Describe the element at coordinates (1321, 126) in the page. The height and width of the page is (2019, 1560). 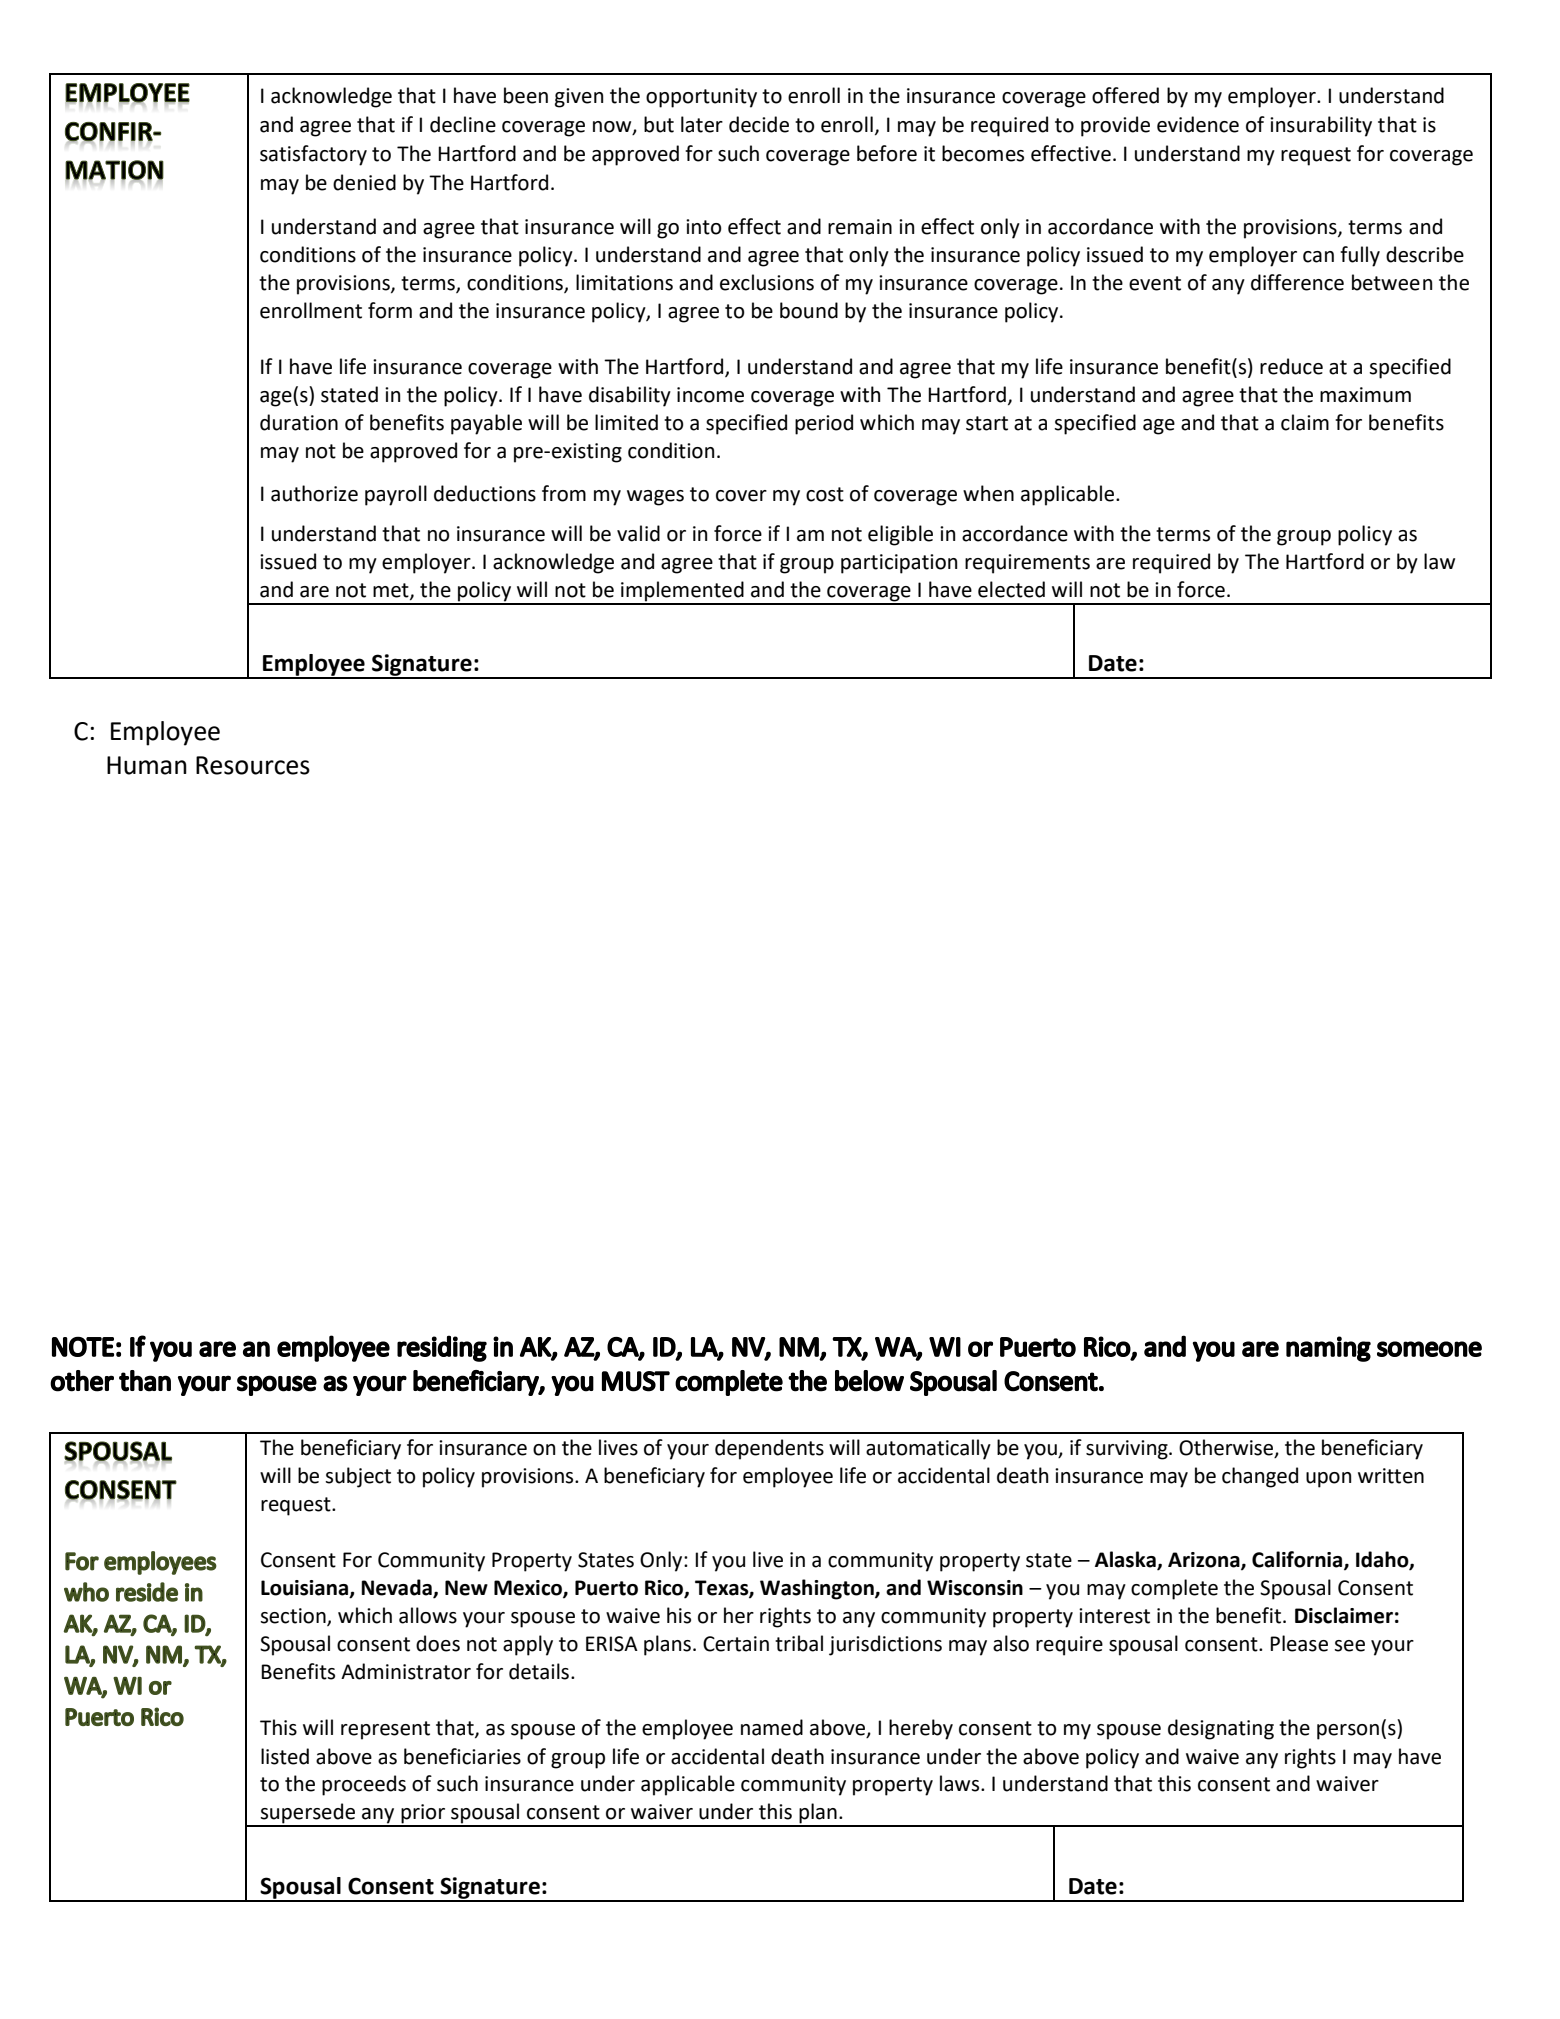
I see `insurability` at that location.
